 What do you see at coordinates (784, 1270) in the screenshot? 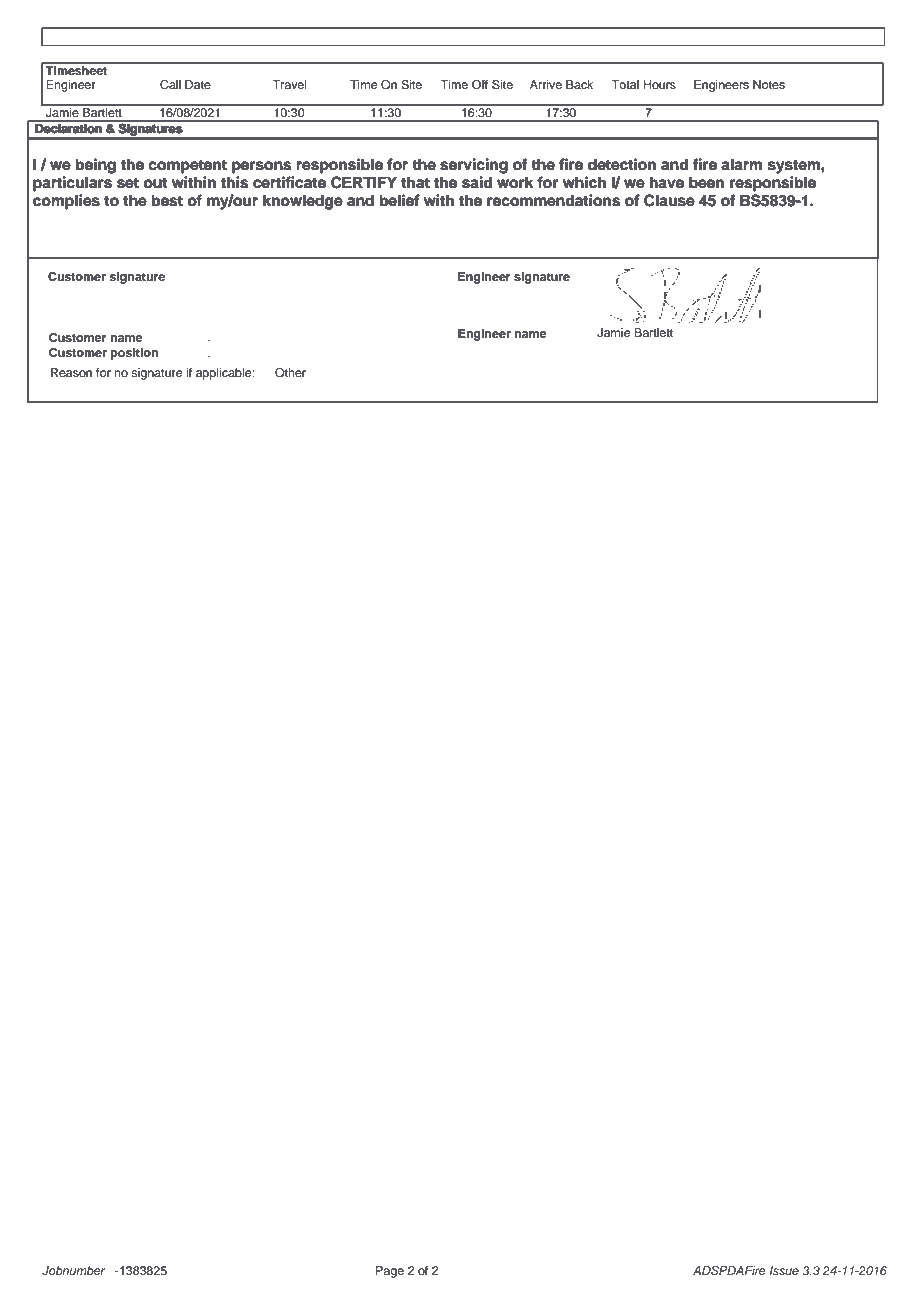
I see `Issue` at bounding box center [784, 1270].
